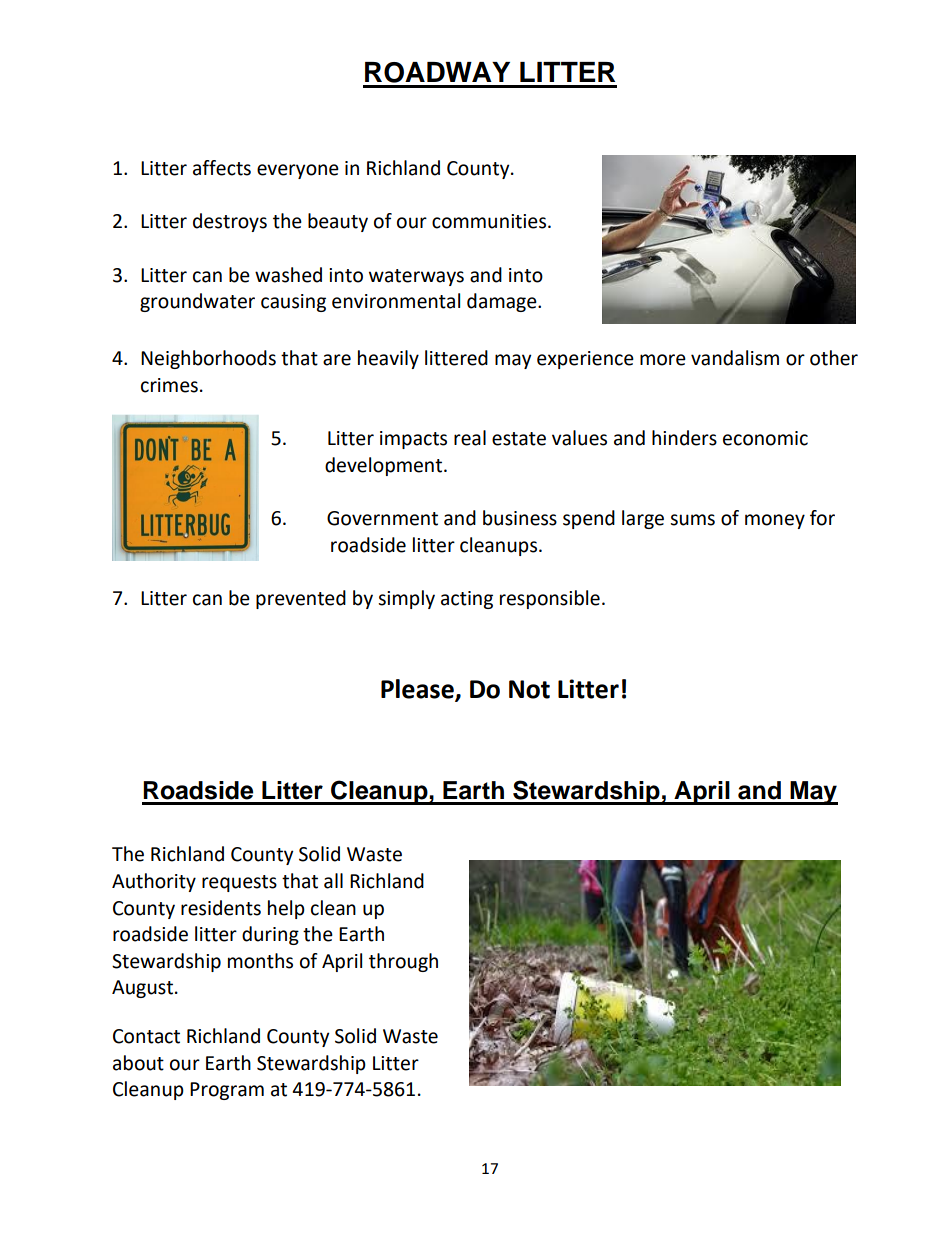 The width and height of the screenshot is (952, 1233). I want to click on Program, so click(227, 1091).
